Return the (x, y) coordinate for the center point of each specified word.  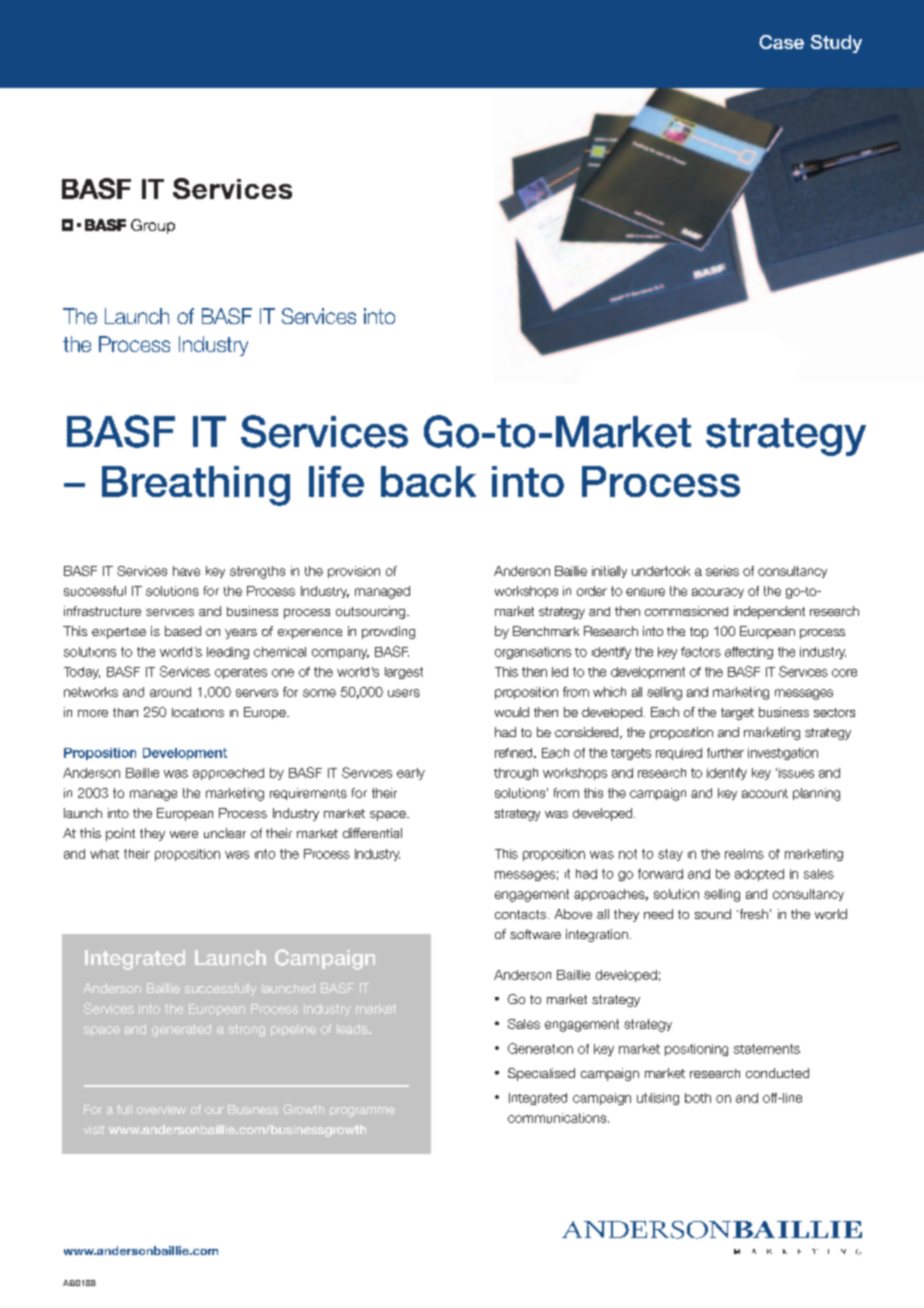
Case (781, 42)
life (336, 481)
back (428, 481)
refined (515, 753)
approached (228, 774)
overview (161, 1109)
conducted (777, 1073)
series (722, 571)
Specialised (541, 1074)
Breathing (196, 486)
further (725, 753)
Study (836, 44)
